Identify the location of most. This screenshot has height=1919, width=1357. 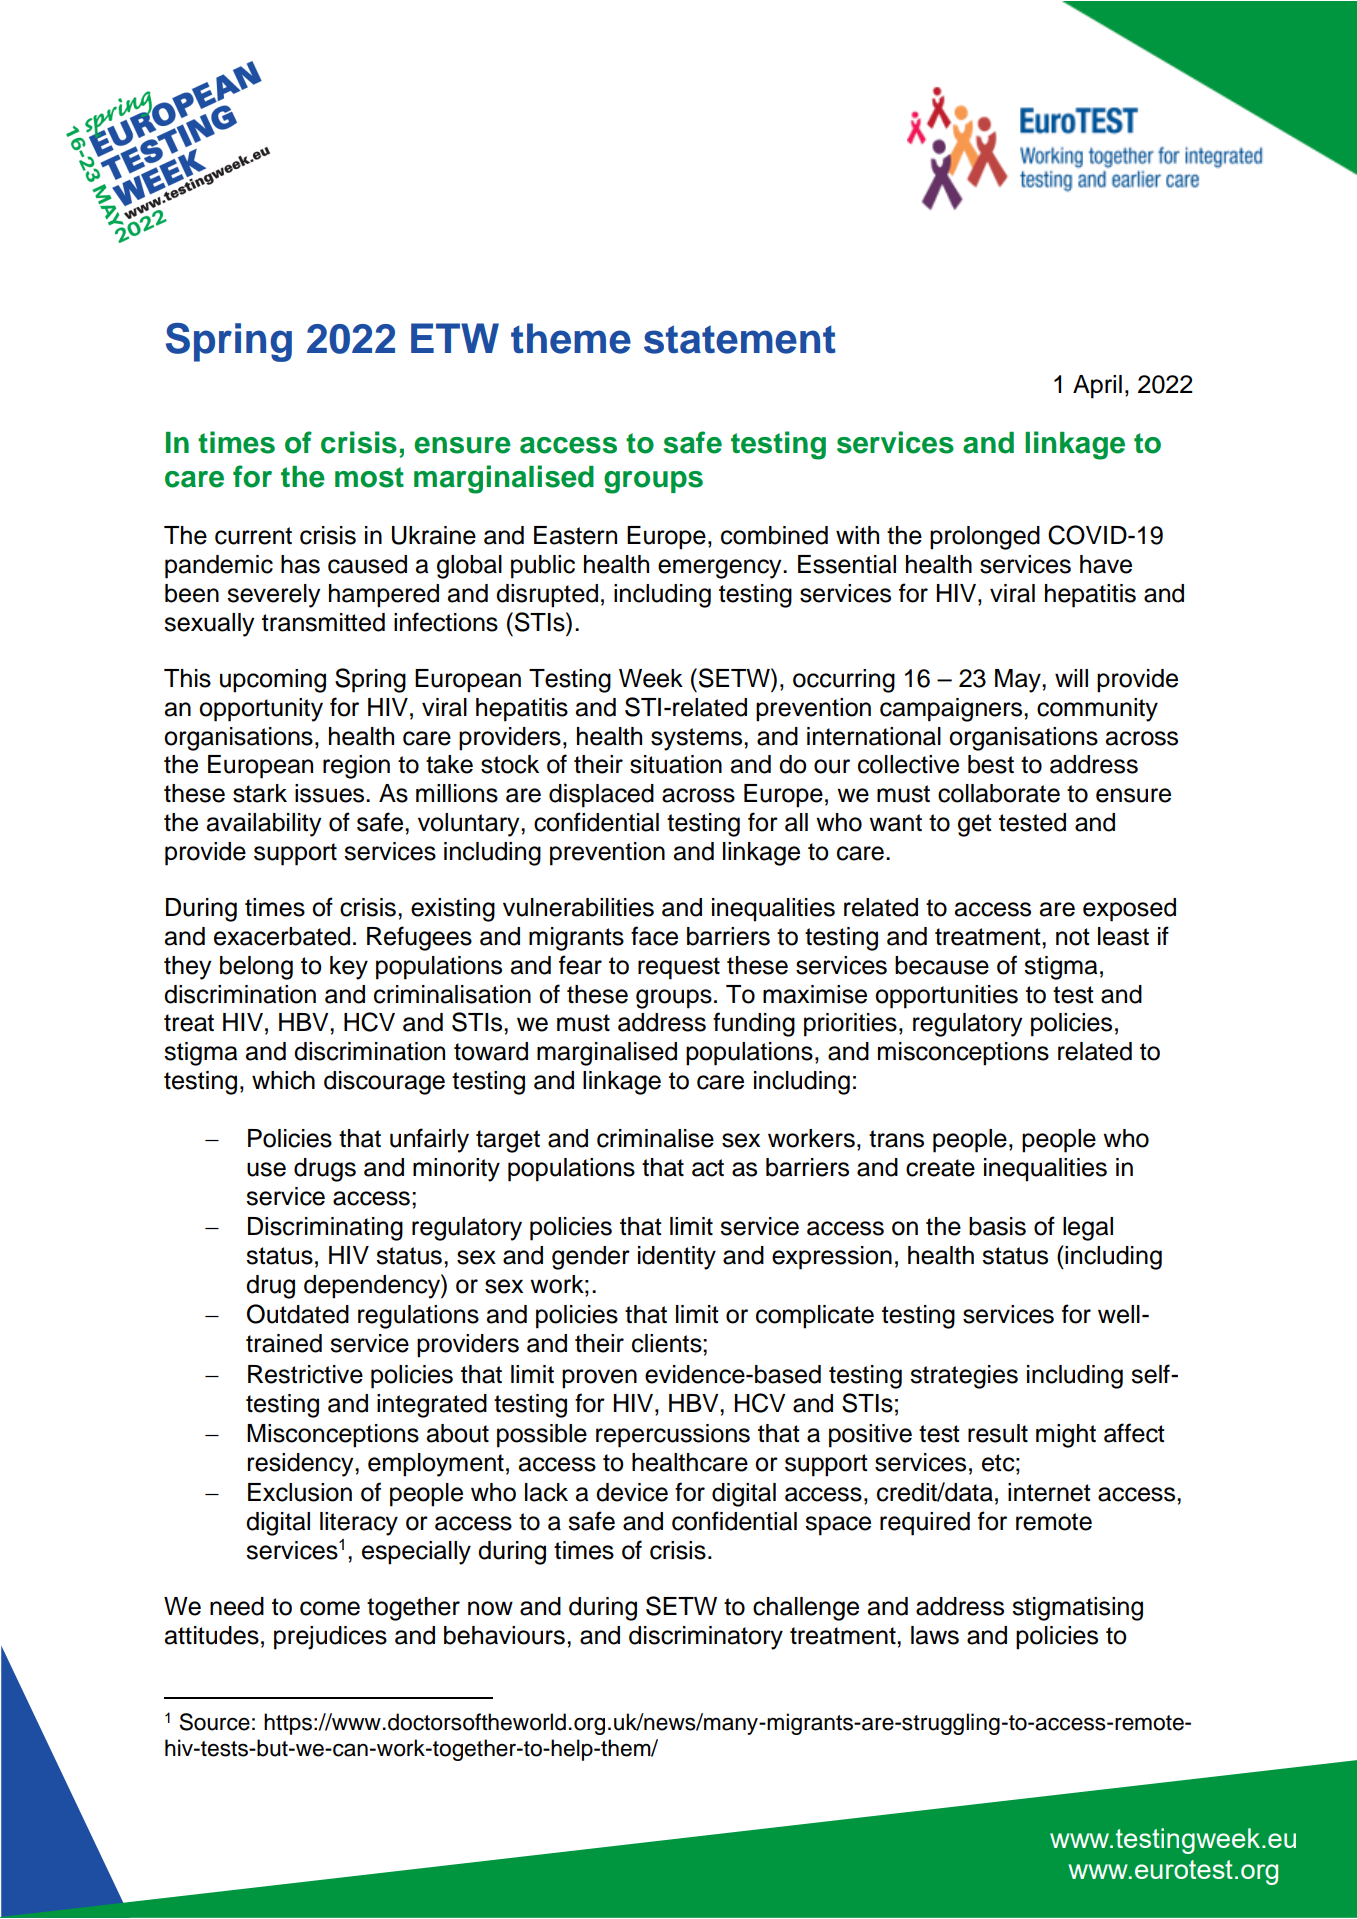
(369, 477).
